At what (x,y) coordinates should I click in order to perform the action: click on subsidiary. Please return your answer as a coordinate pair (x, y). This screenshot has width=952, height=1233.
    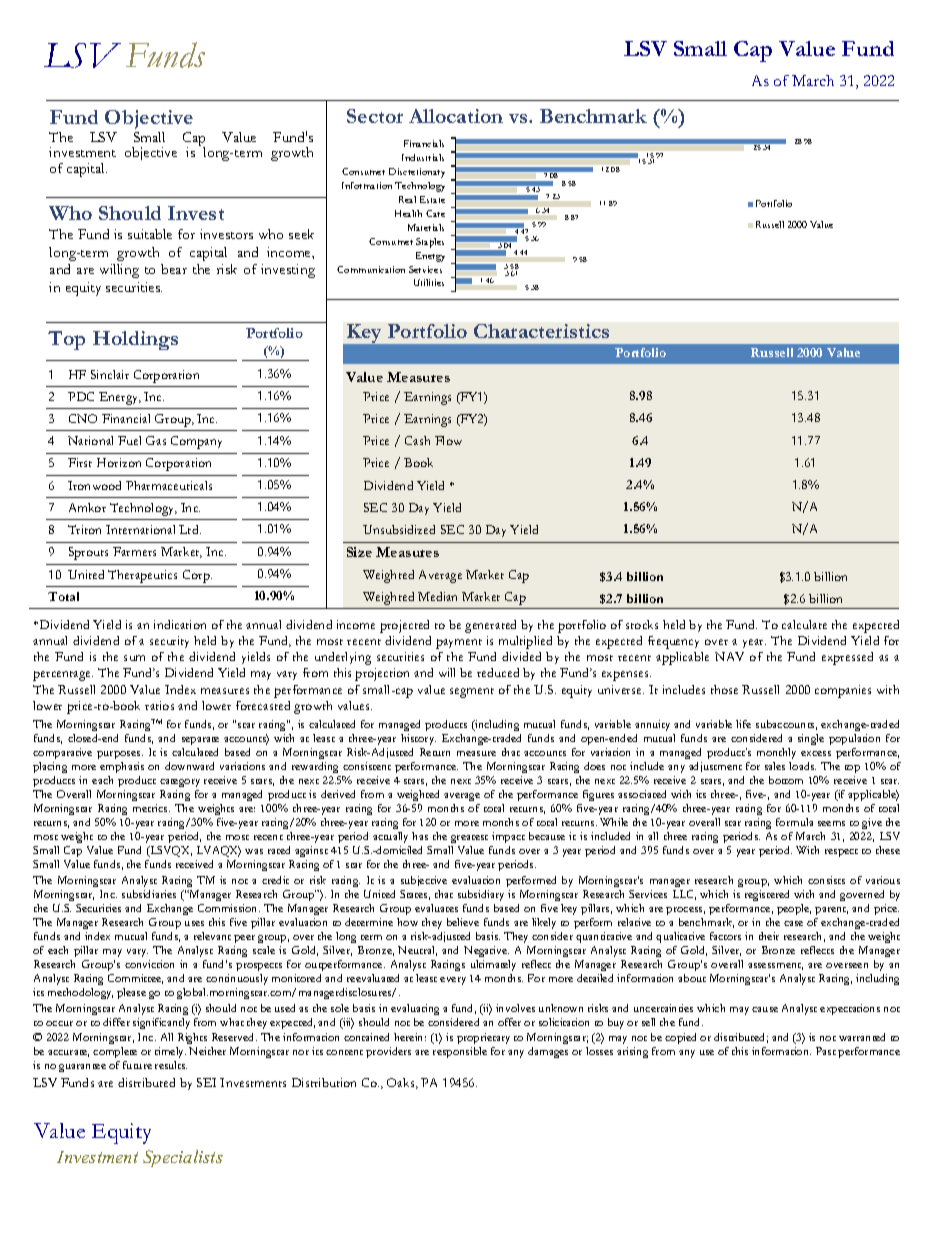
    Looking at the image, I should click on (481, 895).
